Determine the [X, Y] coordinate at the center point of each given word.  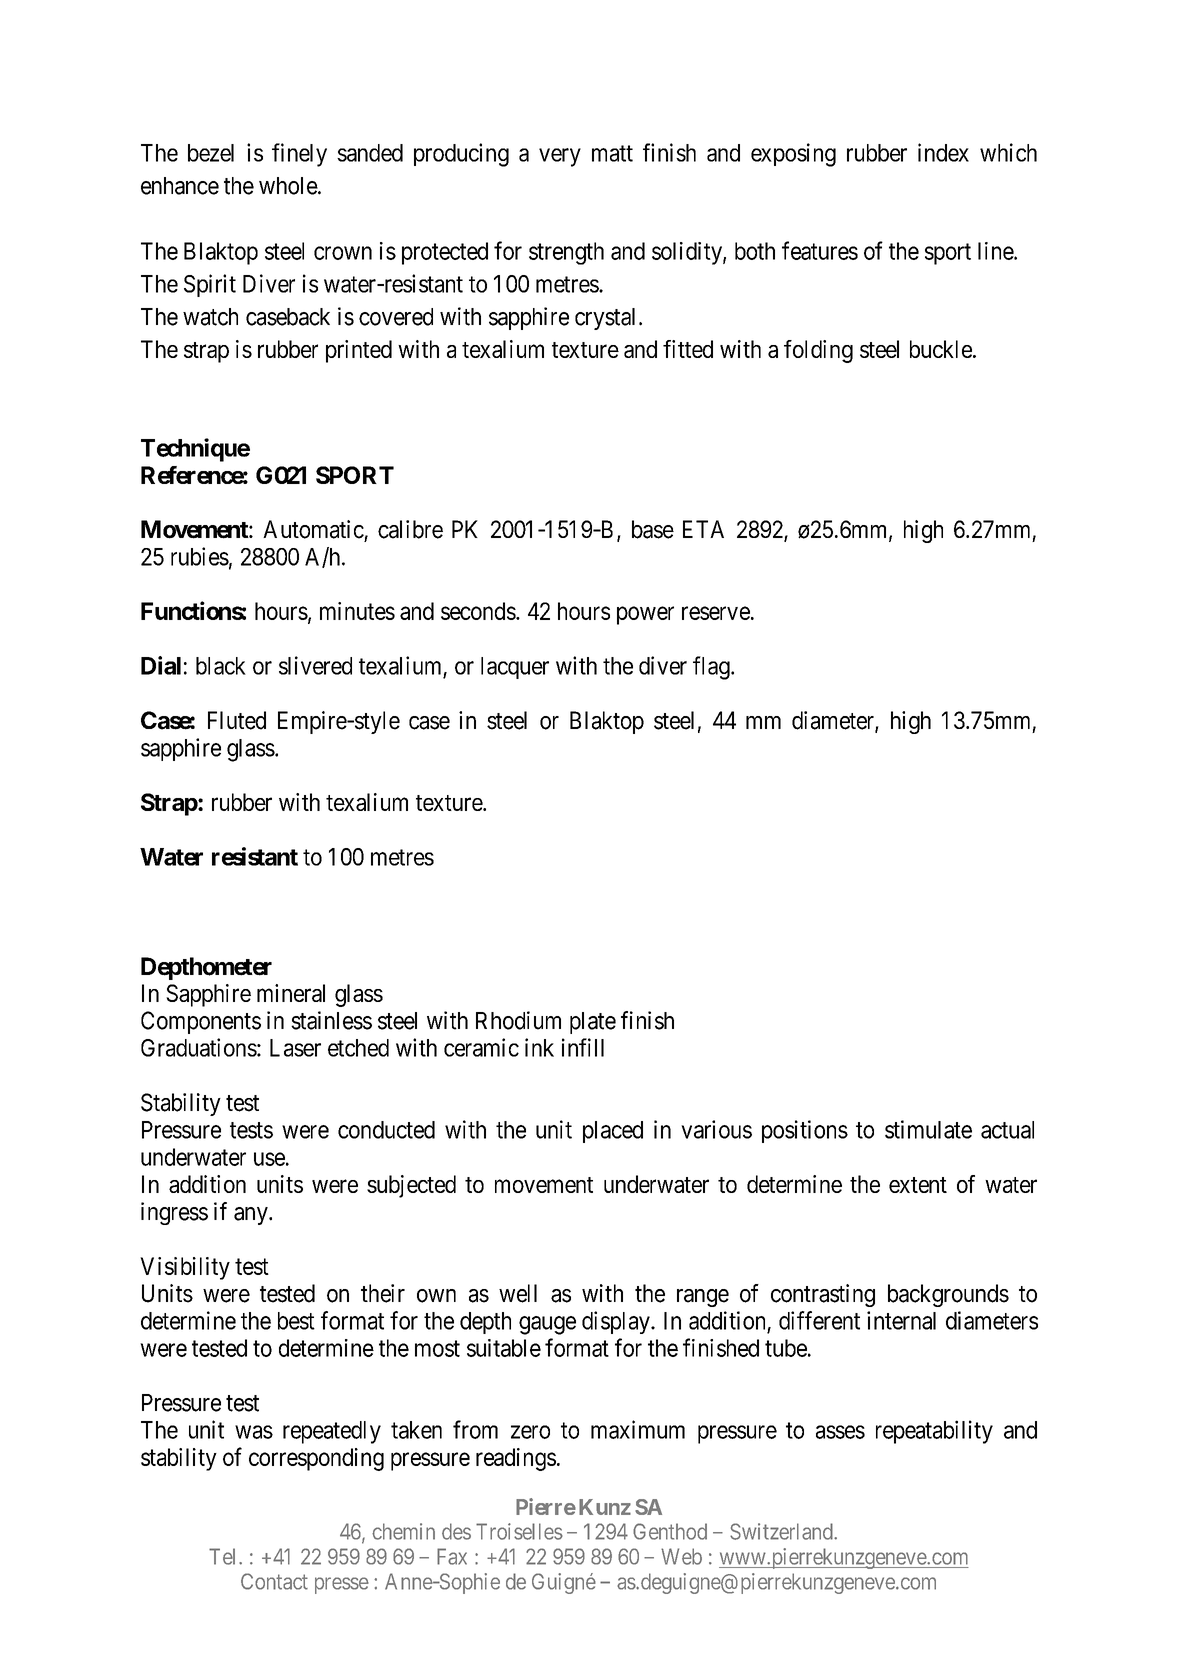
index [943, 152]
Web [681, 1556]
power [645, 615]
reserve [716, 613]
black [221, 666]
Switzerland [782, 1531]
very [560, 157]
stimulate [928, 1129]
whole [289, 186]
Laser [295, 1048]
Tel [224, 1556]
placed [613, 1132]
